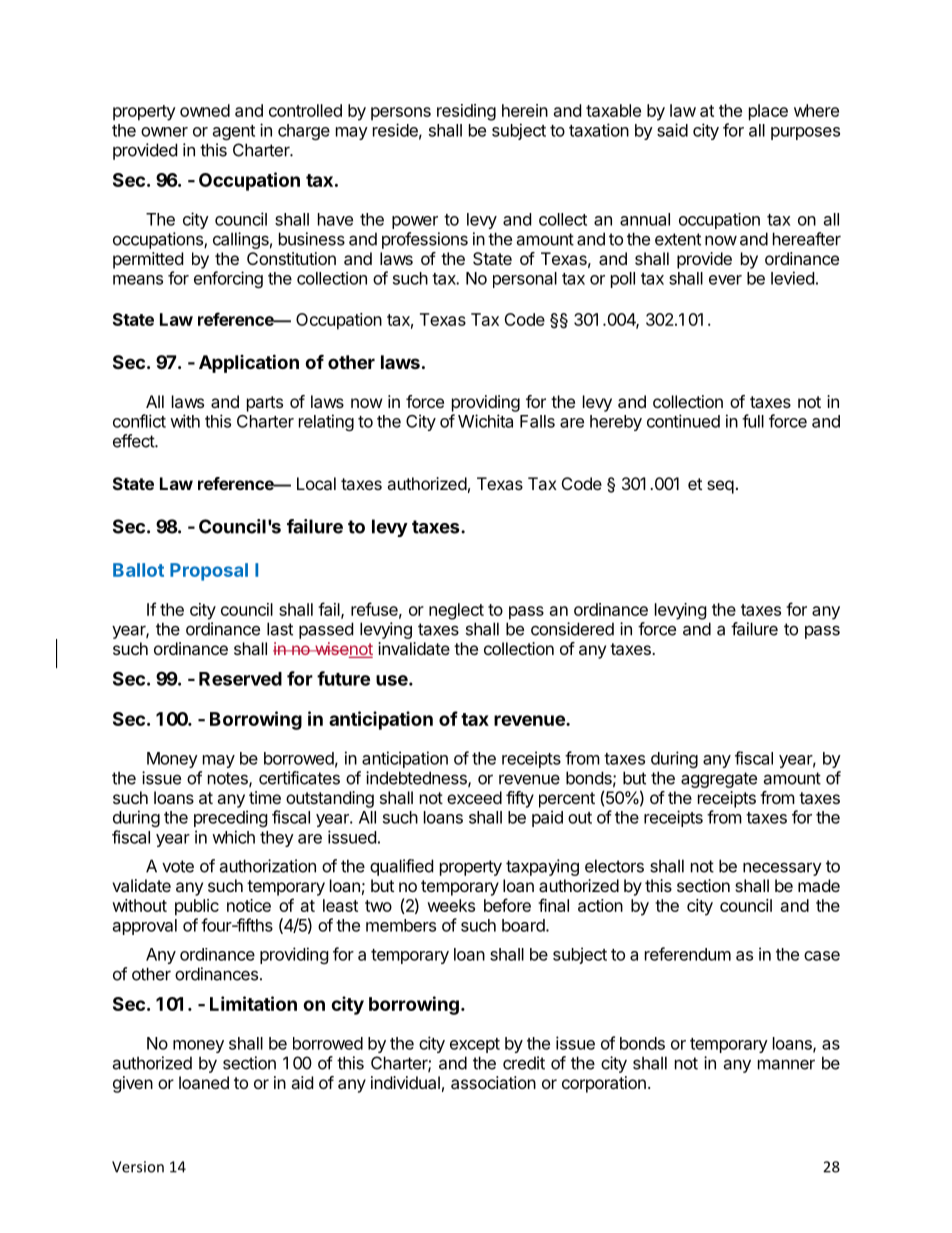 The width and height of the screenshot is (952, 1233). Describe the element at coordinates (234, 132) in the screenshot. I see `agent` at that location.
